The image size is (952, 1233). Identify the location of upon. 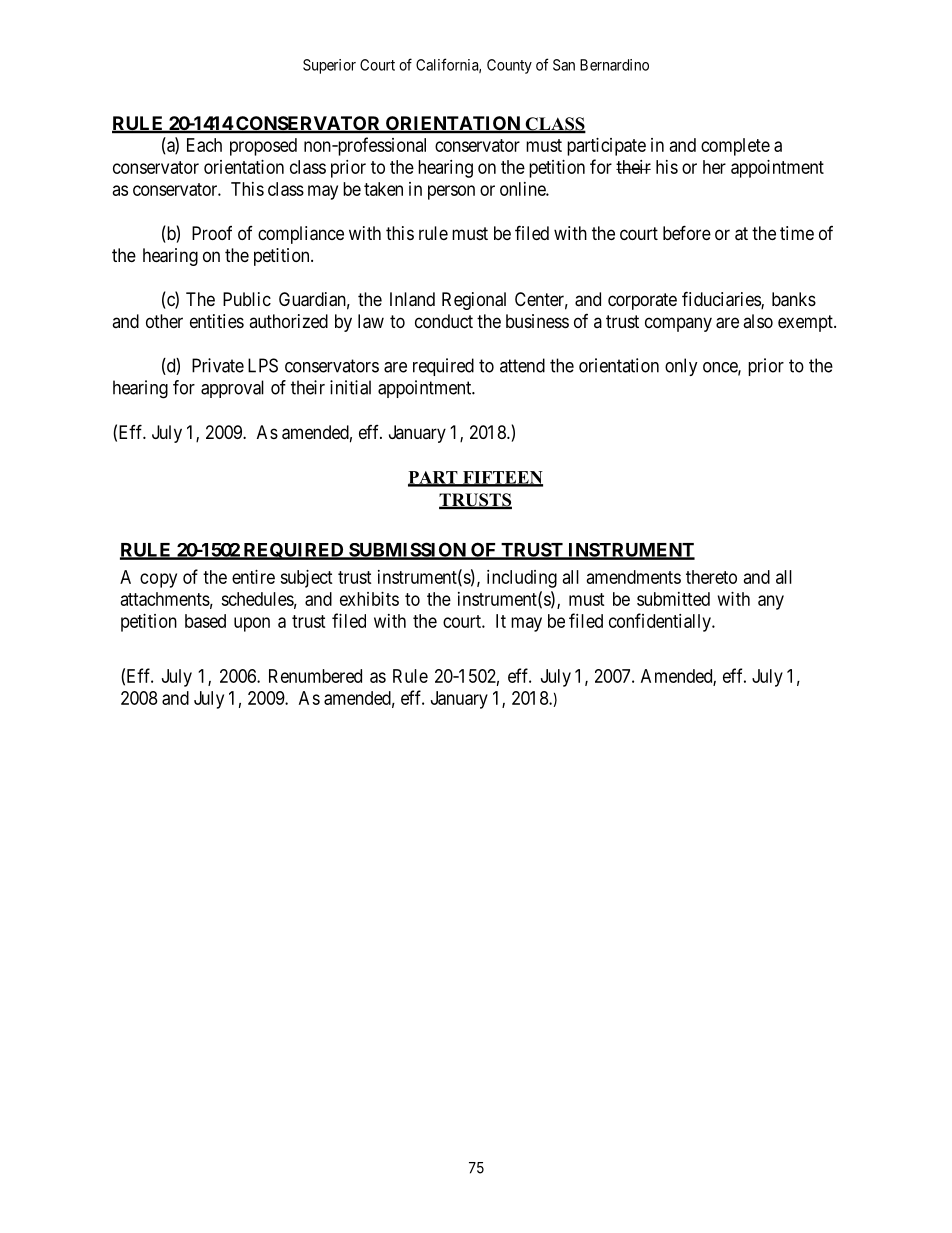
(252, 624).
